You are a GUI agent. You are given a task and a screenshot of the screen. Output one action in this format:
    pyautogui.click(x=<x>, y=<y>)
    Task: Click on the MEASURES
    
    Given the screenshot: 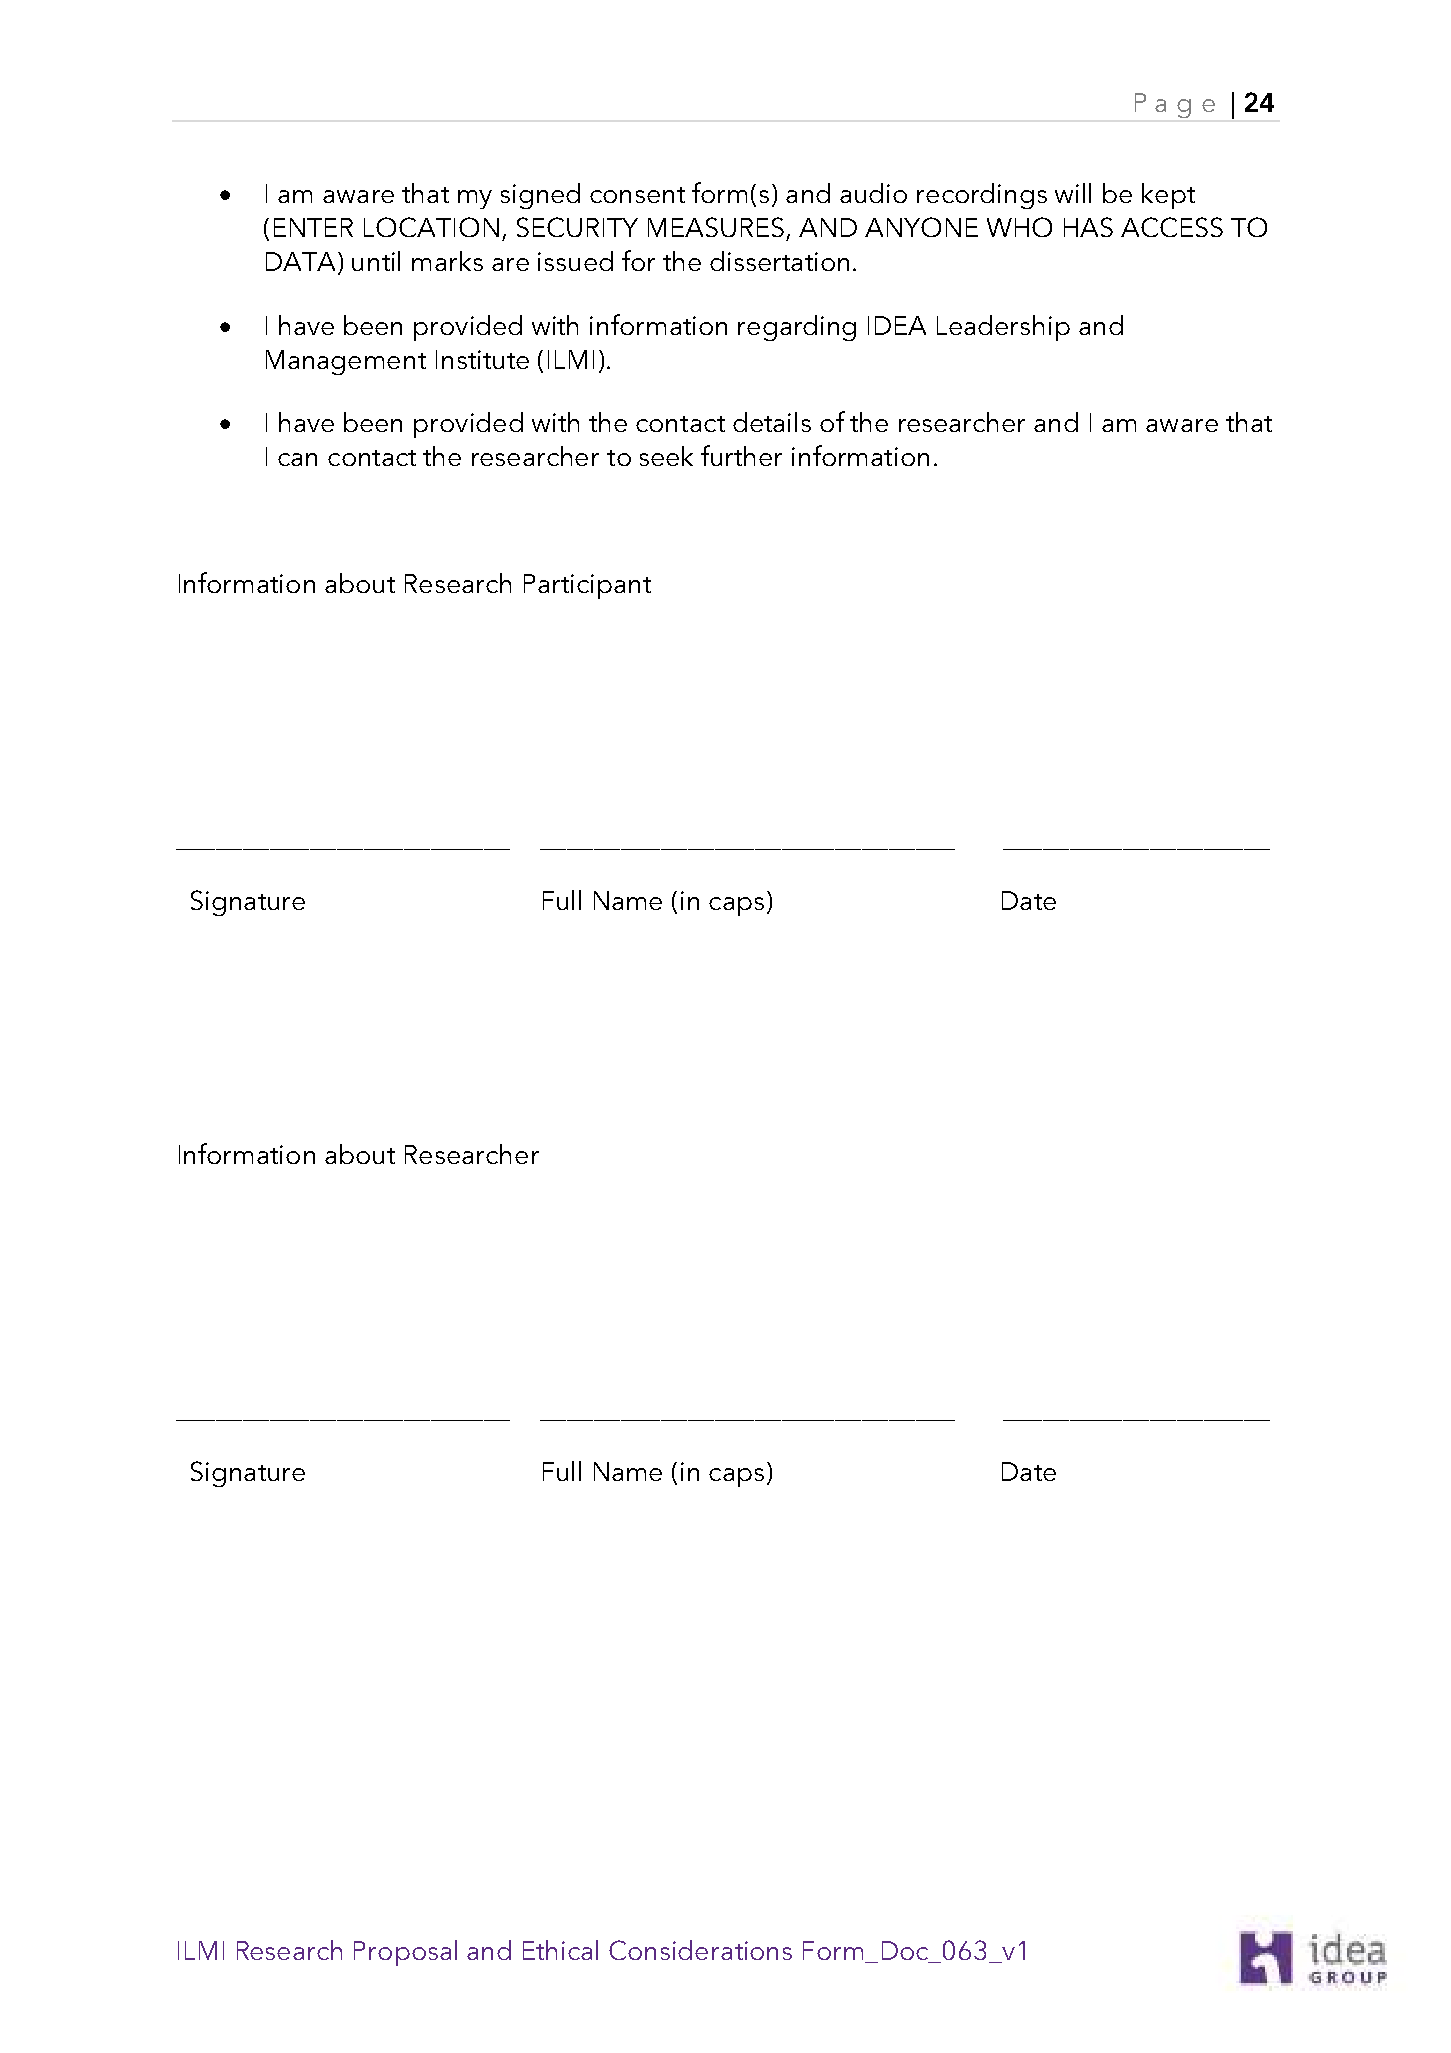 What is the action you would take?
    pyautogui.click(x=716, y=227)
